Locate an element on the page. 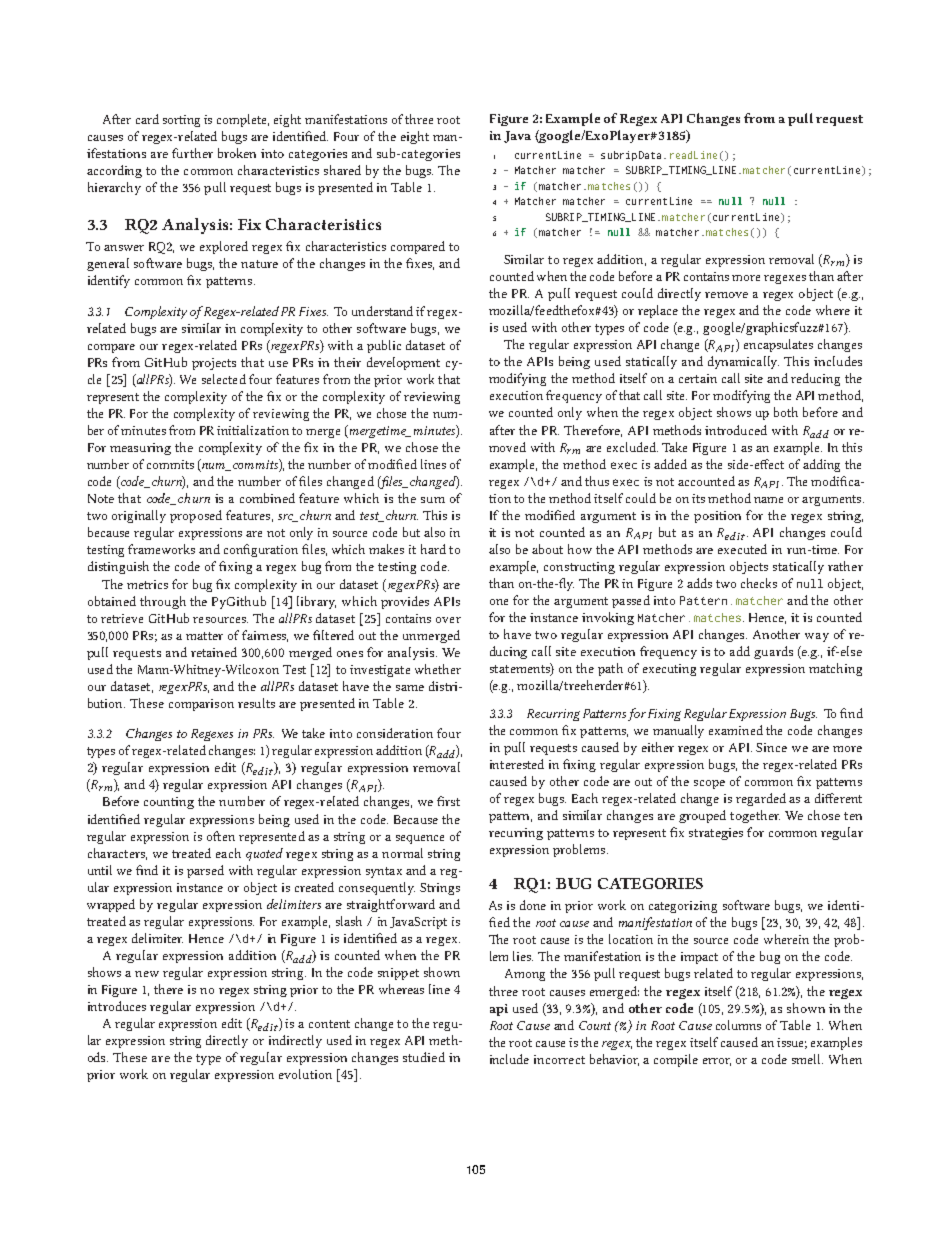  interested is located at coordinates (517, 764).
